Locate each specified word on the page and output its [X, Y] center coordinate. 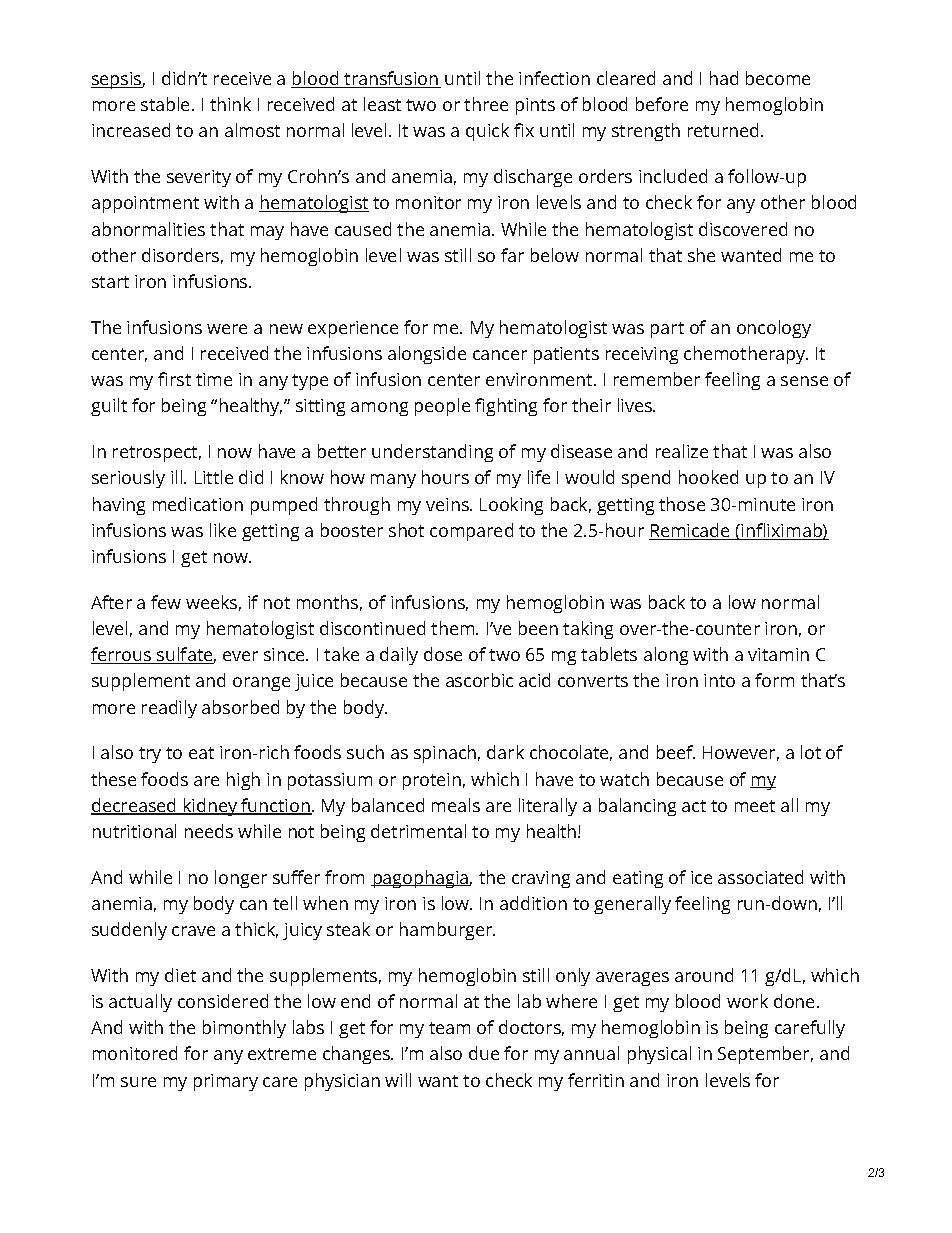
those [682, 504]
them [454, 628]
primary [226, 1082]
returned [723, 130]
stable [167, 104]
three [486, 104]
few [166, 602]
